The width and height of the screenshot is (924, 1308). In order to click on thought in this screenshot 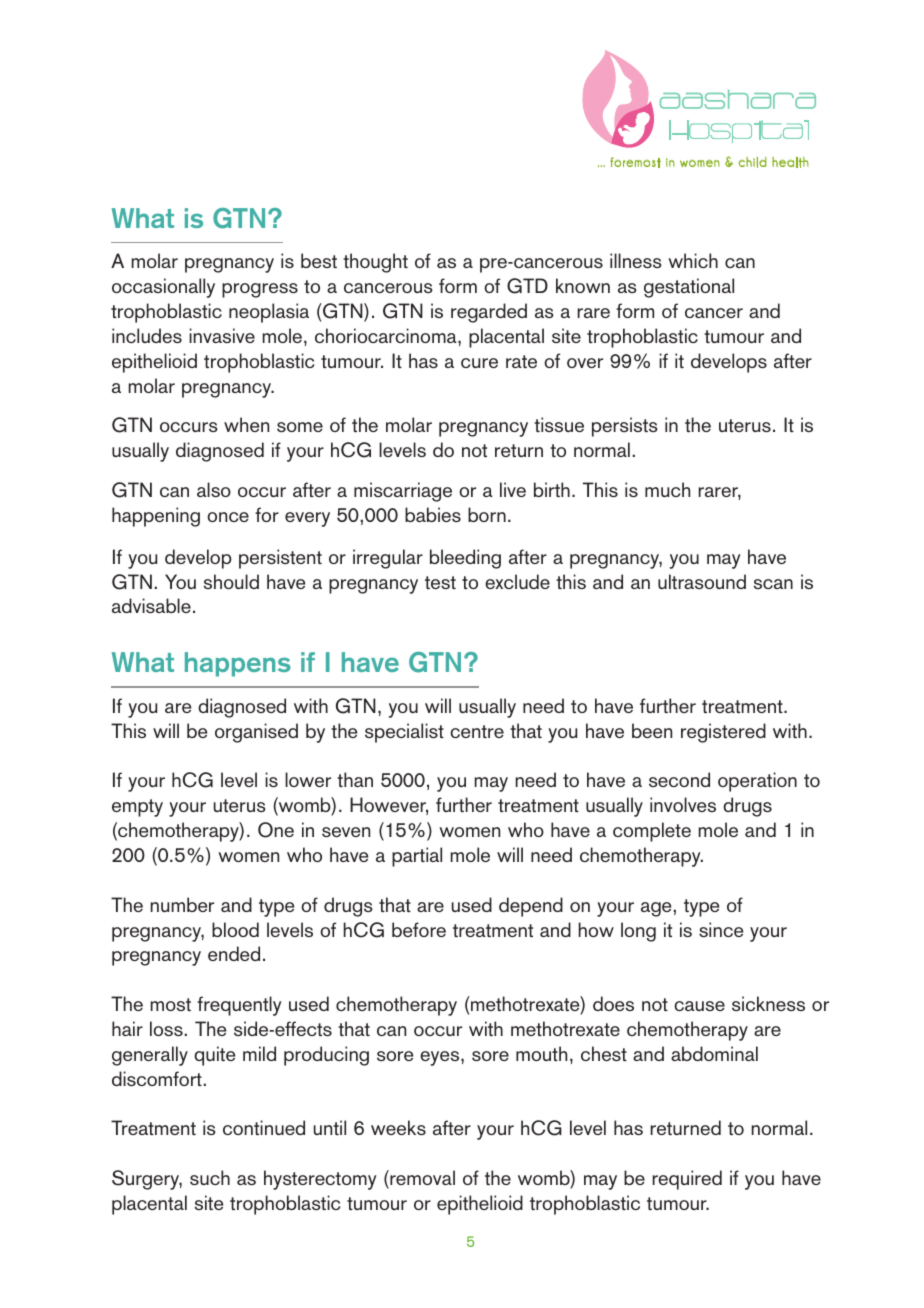, I will do `click(375, 263)`.
